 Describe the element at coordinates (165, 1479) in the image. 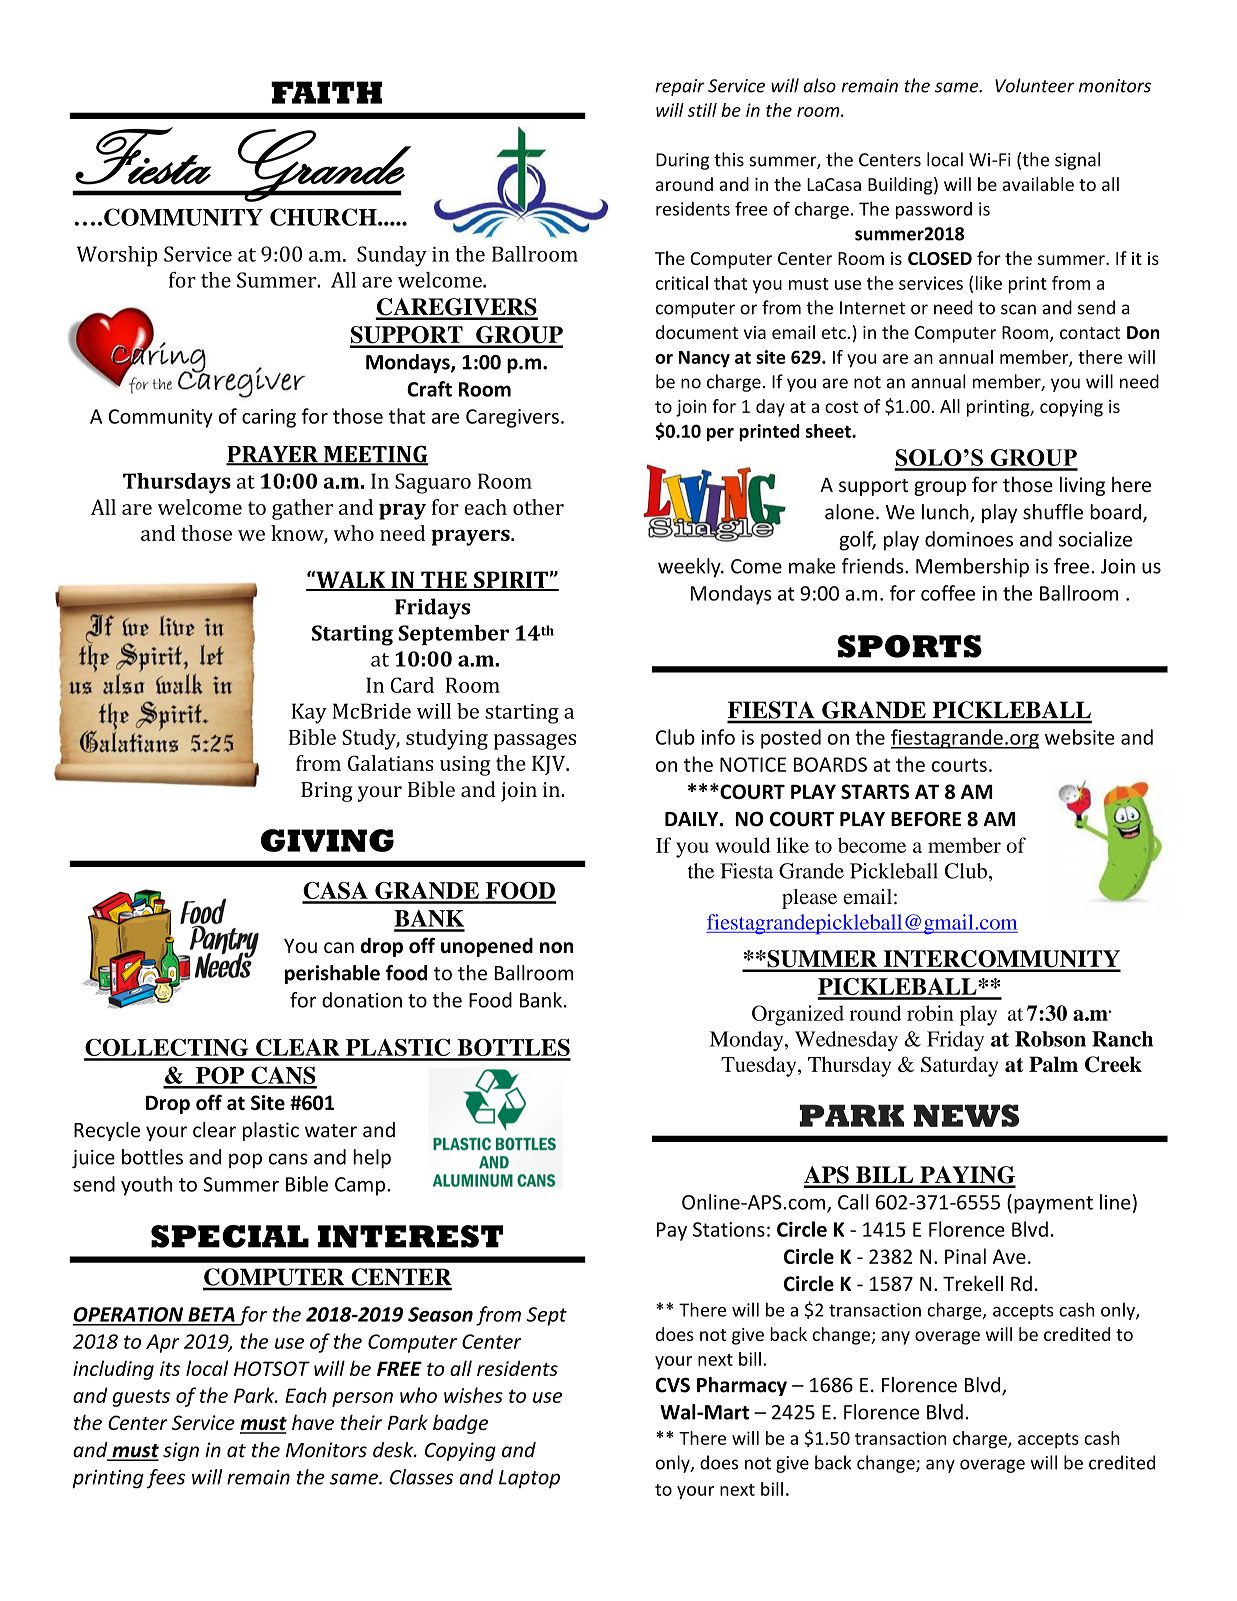

I see `fees` at that location.
